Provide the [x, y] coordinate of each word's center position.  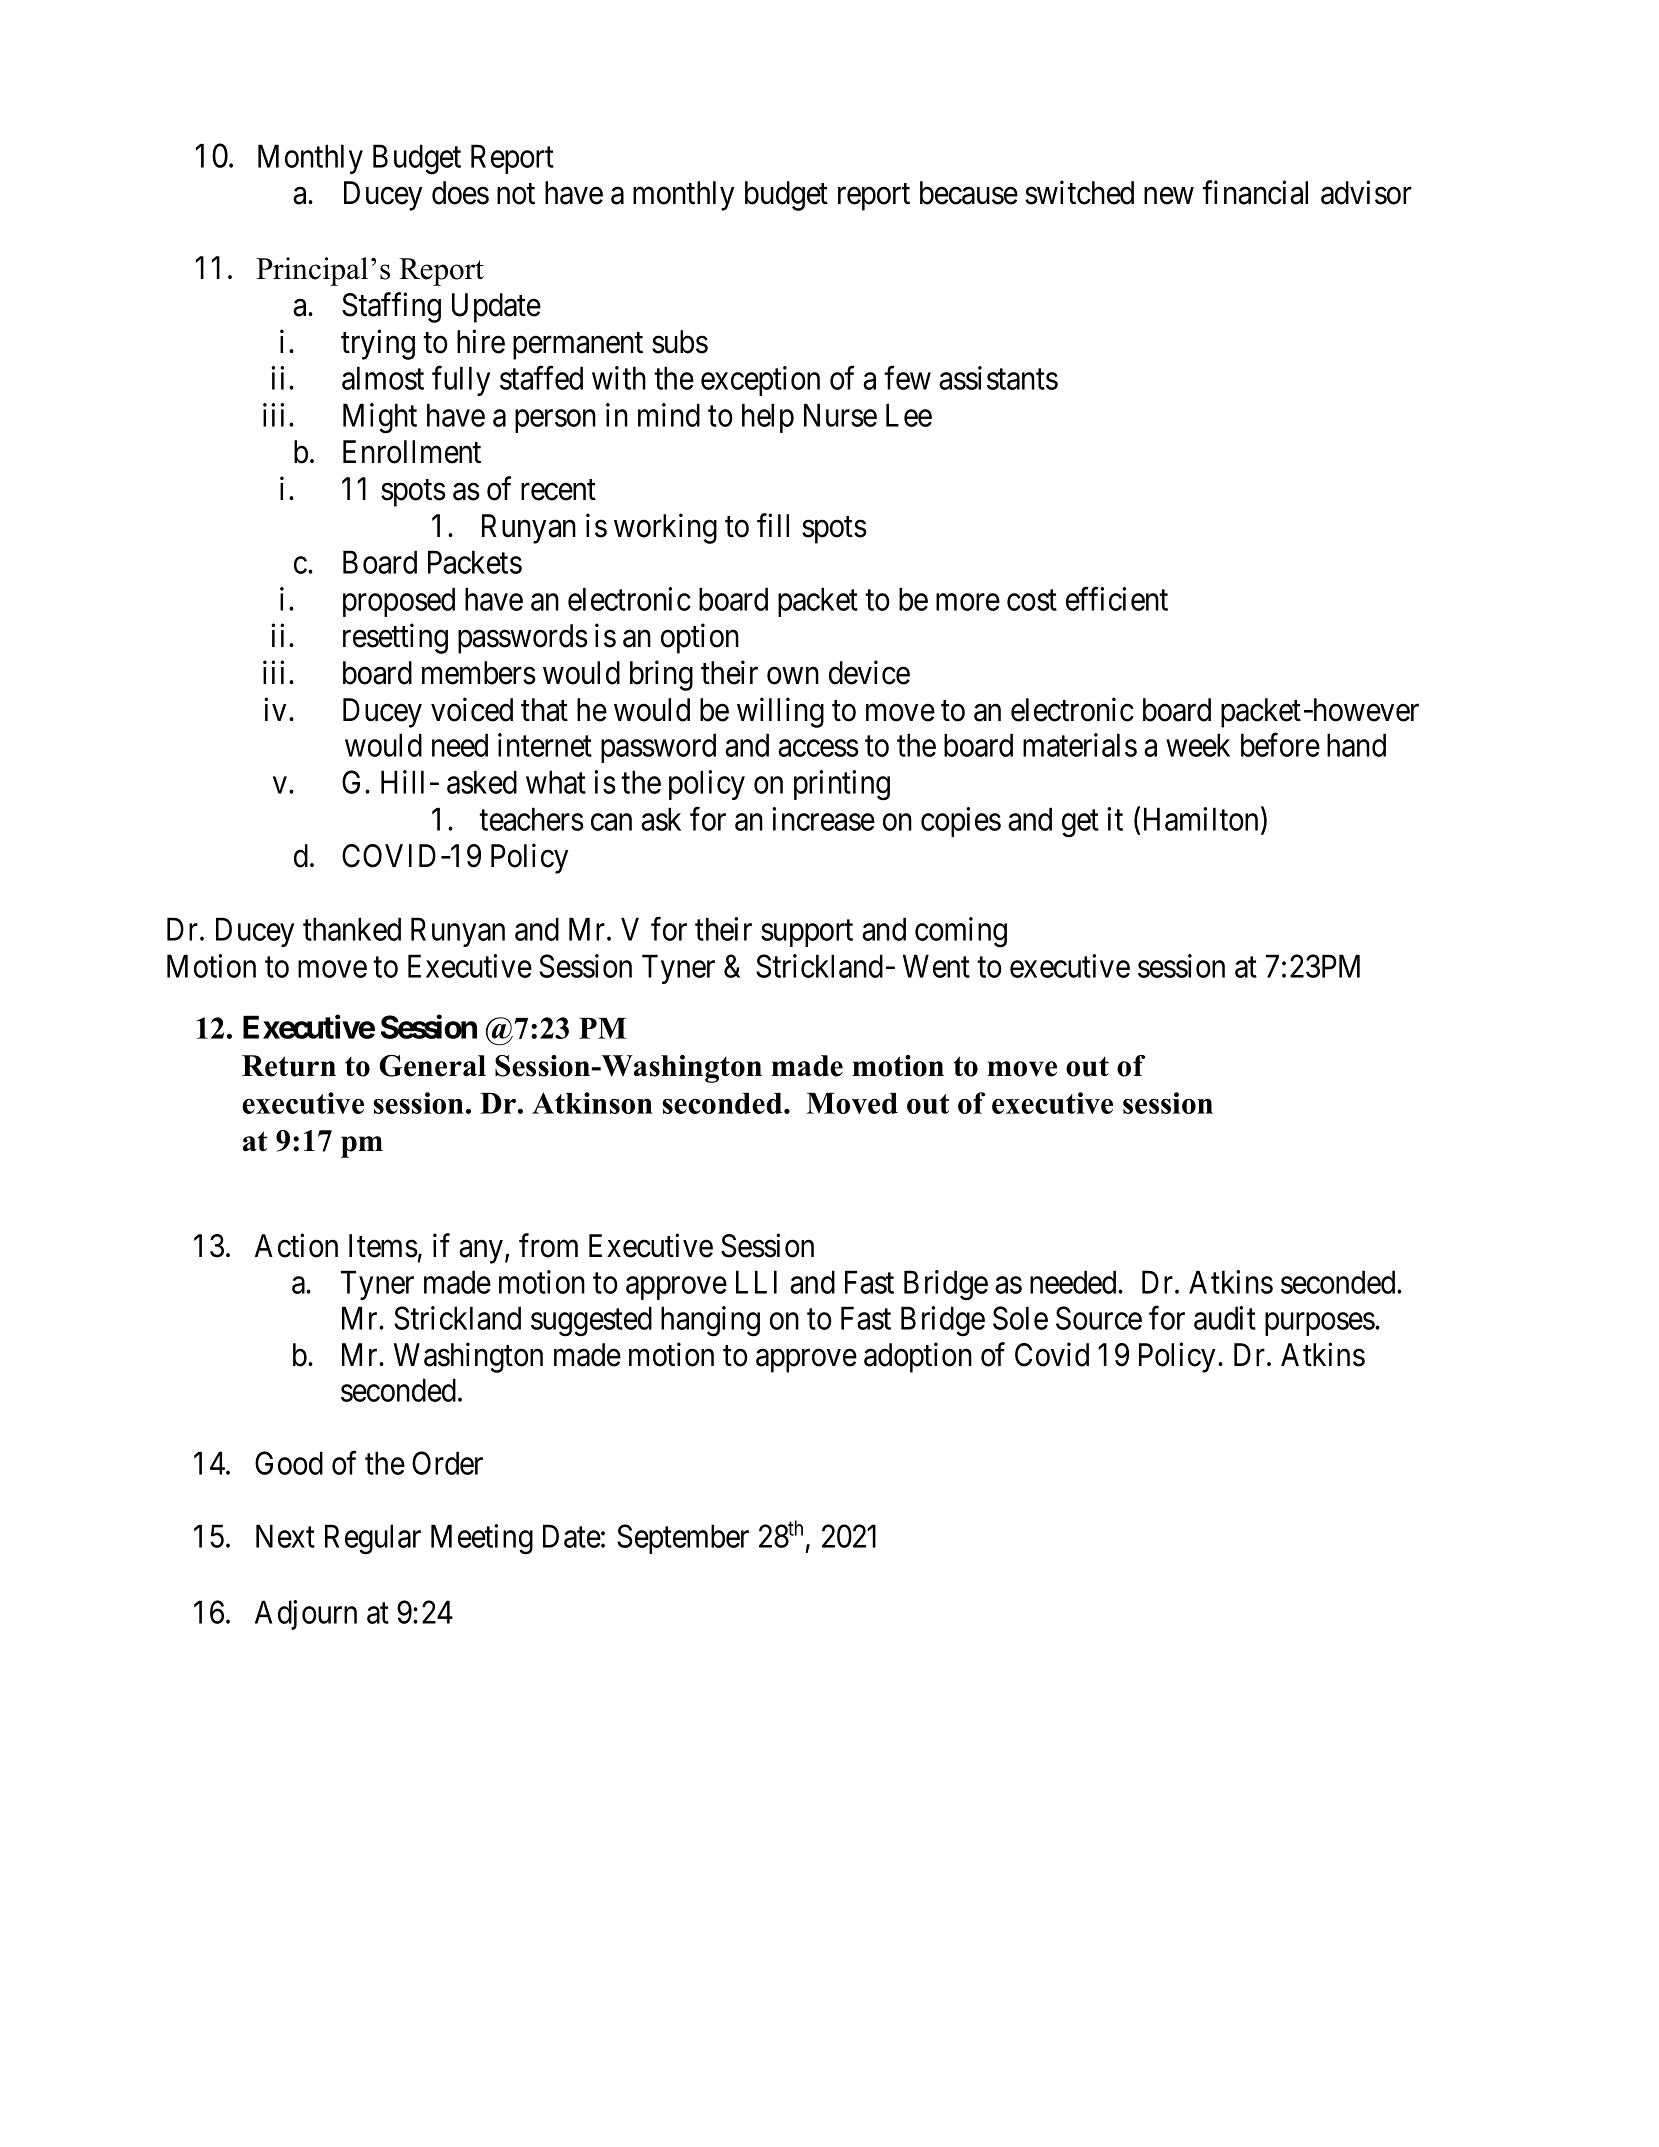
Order [447, 1463]
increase [823, 819]
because [969, 193]
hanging [710, 1321]
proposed [399, 602]
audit [1225, 1318]
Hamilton [1203, 820]
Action [296, 1246]
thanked [352, 929]
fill [773, 525]
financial [1255, 192]
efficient [1117, 599]
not [516, 194]
